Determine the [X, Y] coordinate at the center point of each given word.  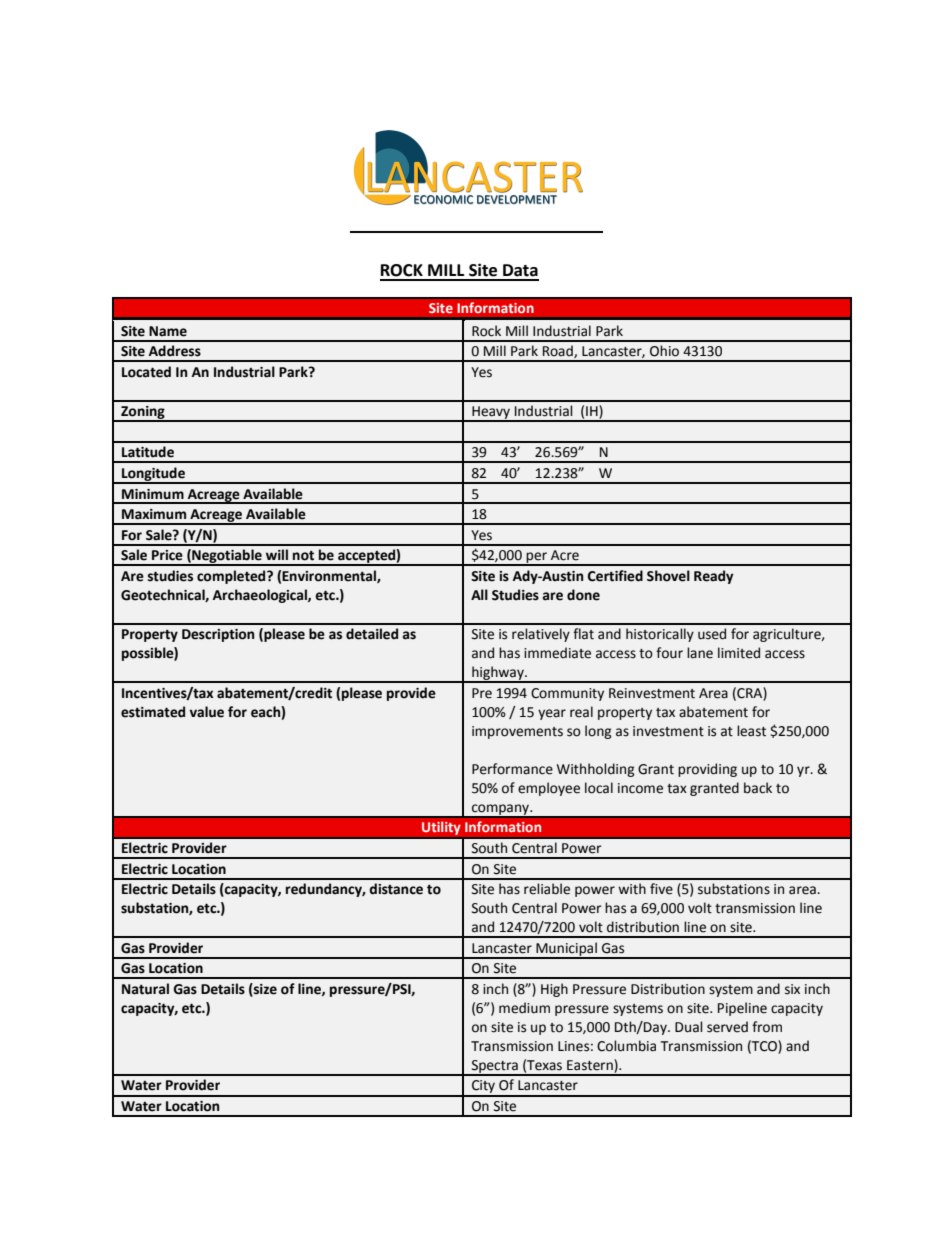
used [712, 634]
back [758, 788]
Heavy [491, 413]
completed [232, 577]
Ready [713, 577]
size [264, 989]
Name [168, 331]
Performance [512, 769]
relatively [541, 635]
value [207, 712]
